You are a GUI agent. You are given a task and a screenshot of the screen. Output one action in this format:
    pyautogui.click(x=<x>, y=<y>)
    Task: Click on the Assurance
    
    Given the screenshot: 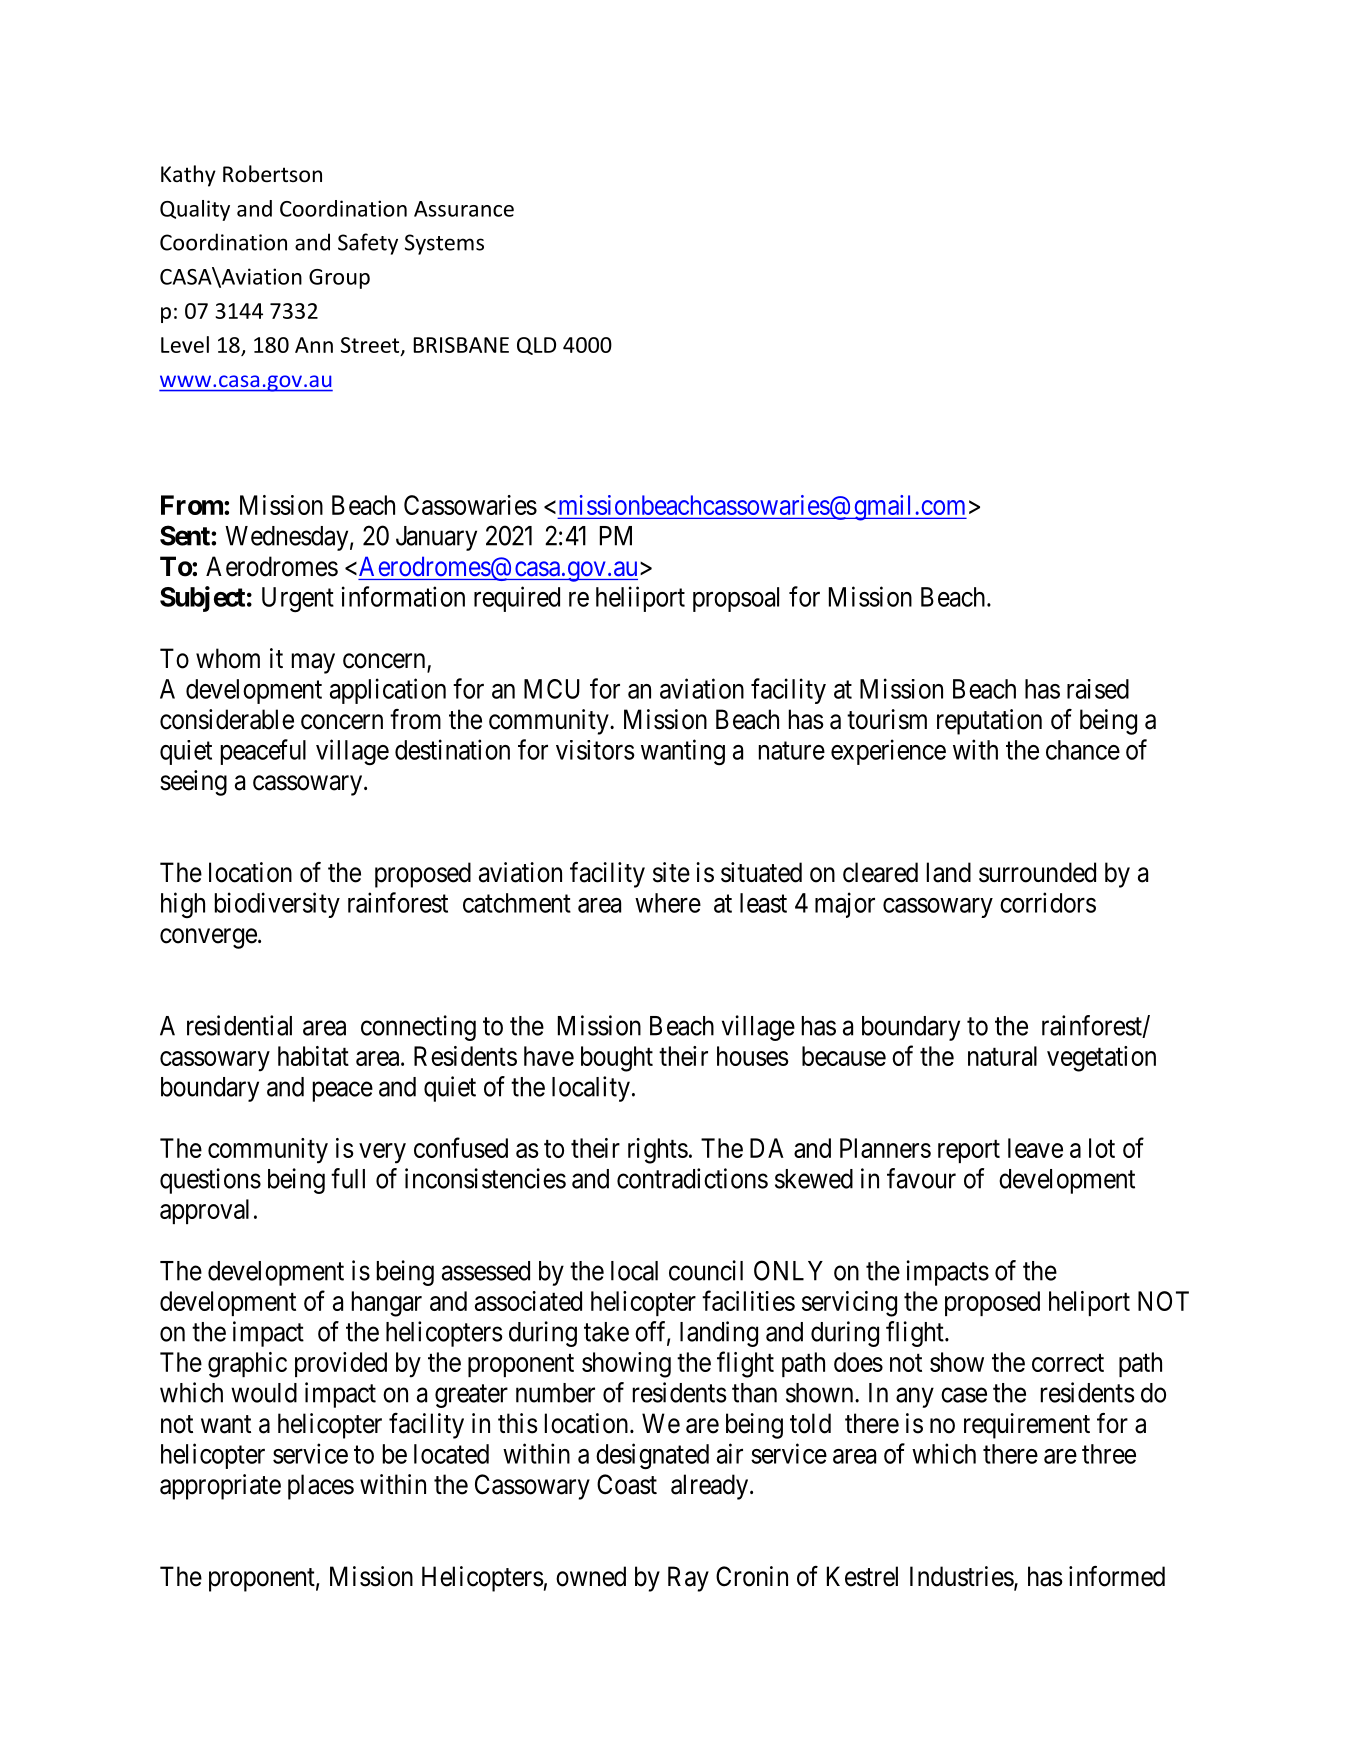 What is the action you would take?
    pyautogui.click(x=464, y=209)
